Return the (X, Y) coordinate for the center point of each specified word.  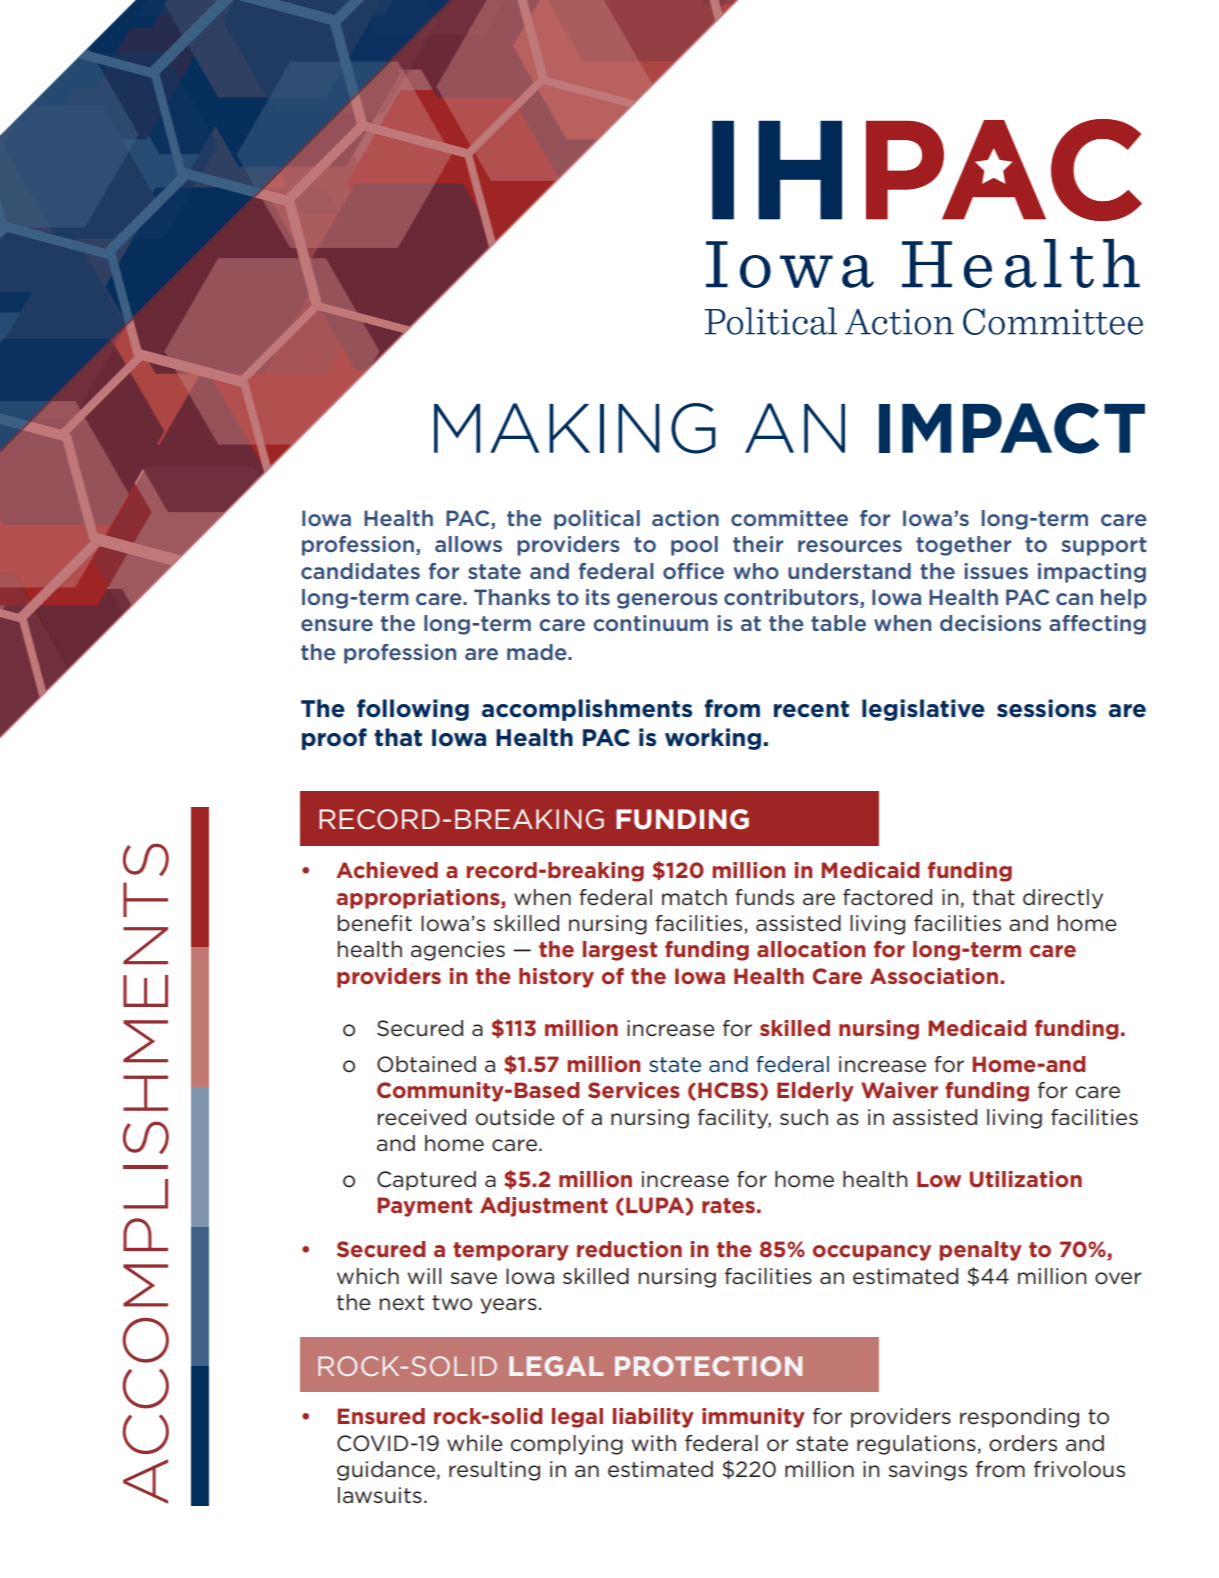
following (413, 710)
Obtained (426, 1064)
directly (1063, 899)
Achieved (387, 870)
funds (764, 897)
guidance (386, 1471)
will (424, 1276)
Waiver (899, 1090)
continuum (650, 623)
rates (728, 1205)
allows (468, 544)
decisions (990, 623)
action (685, 518)
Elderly (815, 1092)
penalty (980, 1251)
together (963, 546)
